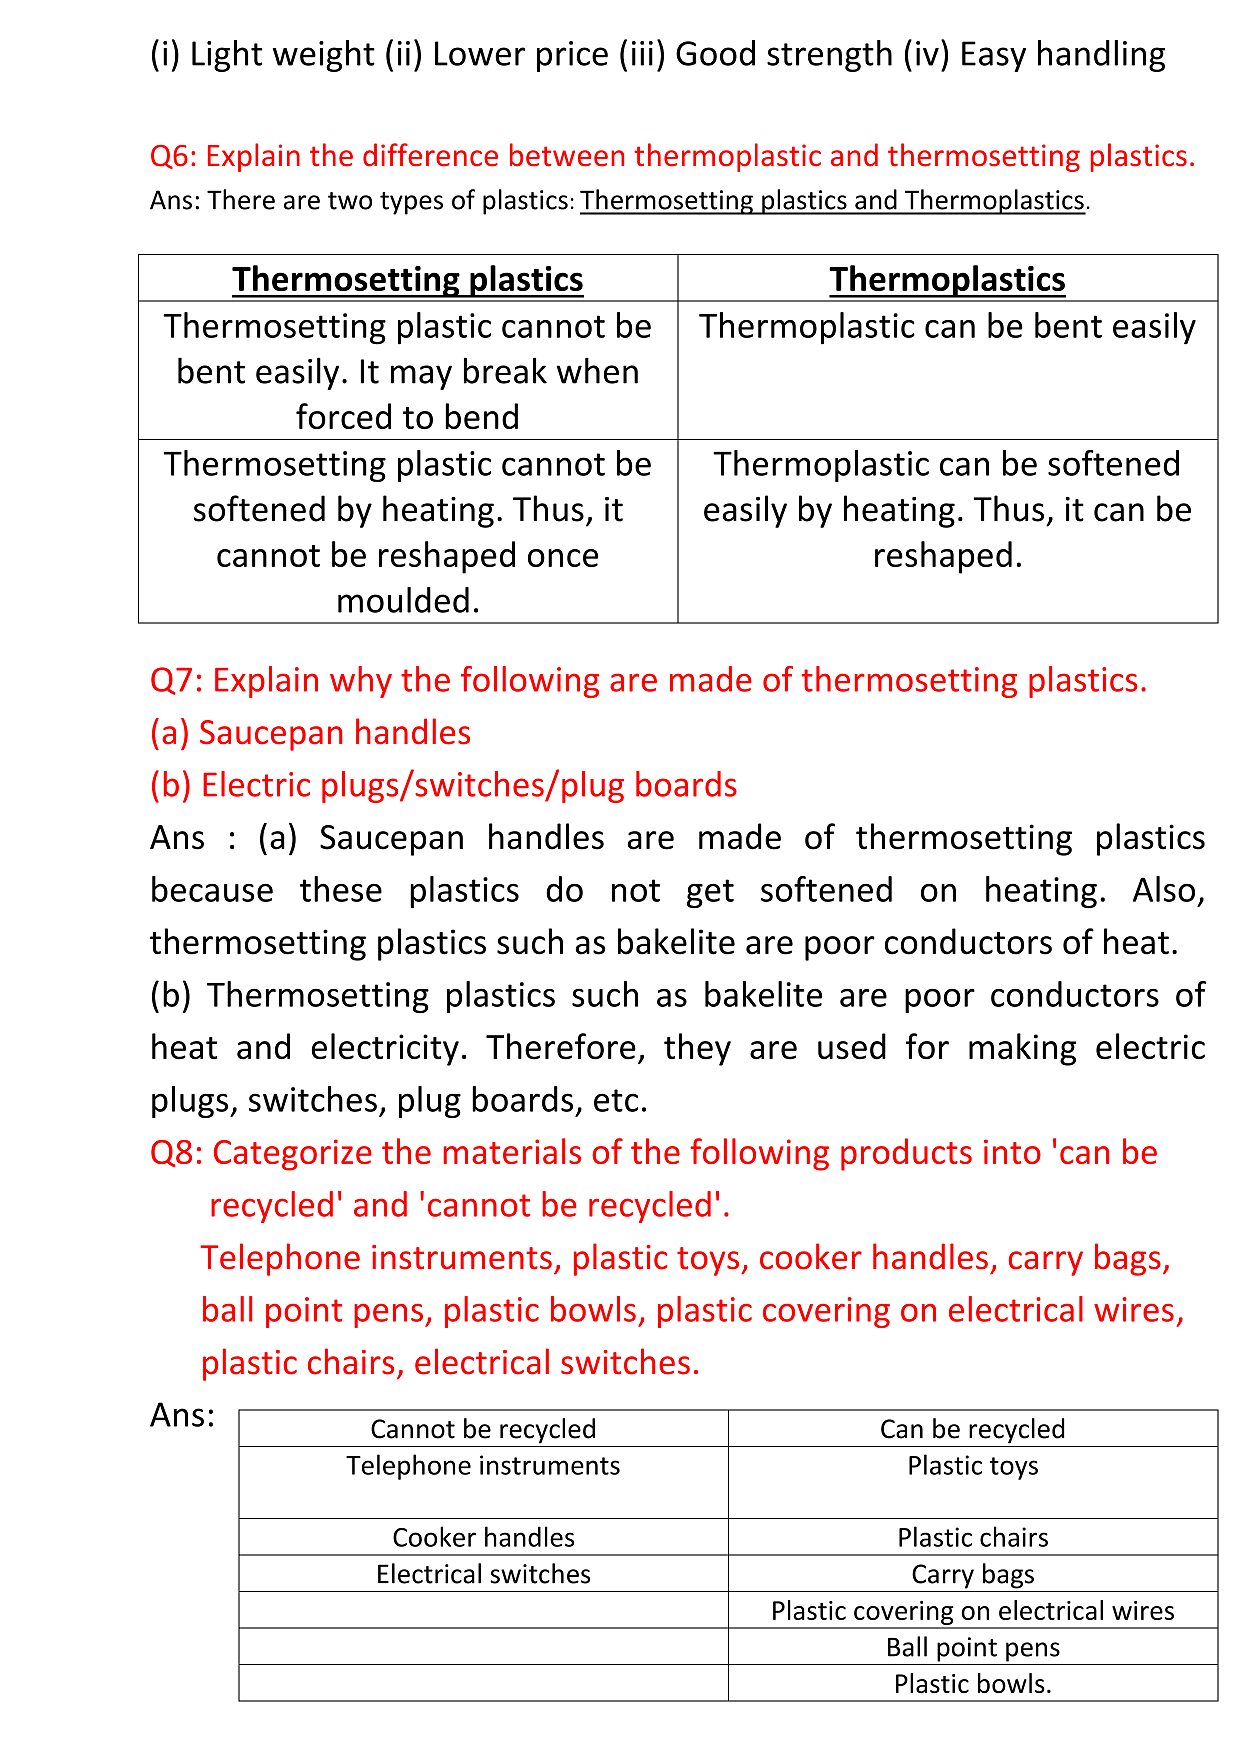 Image resolution: width=1236 pixels, height=1749 pixels. I want to click on get, so click(710, 893).
